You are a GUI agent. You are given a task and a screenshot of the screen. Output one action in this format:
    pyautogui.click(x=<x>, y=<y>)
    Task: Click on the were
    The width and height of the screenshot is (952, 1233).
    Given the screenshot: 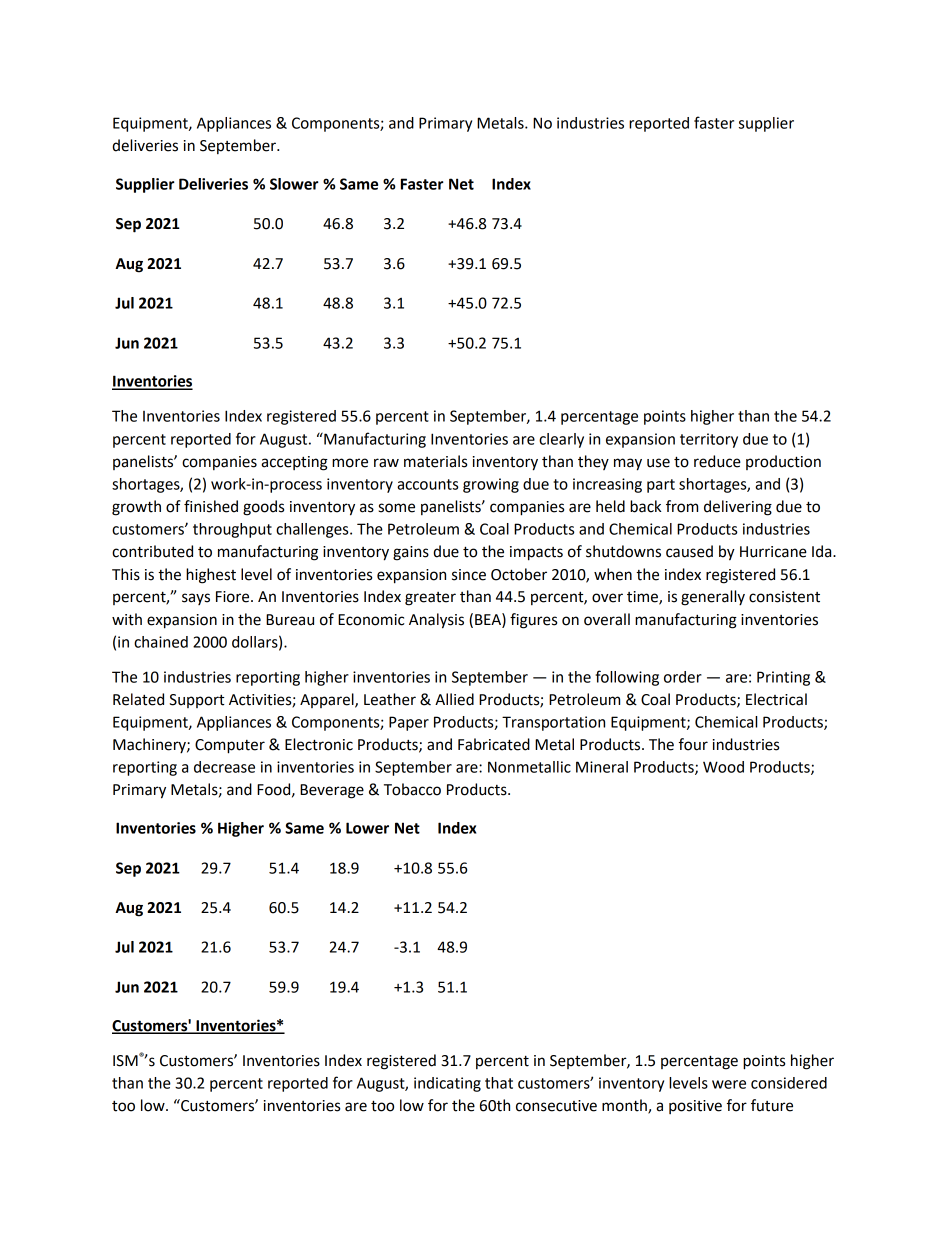 What is the action you would take?
    pyautogui.click(x=729, y=1084)
